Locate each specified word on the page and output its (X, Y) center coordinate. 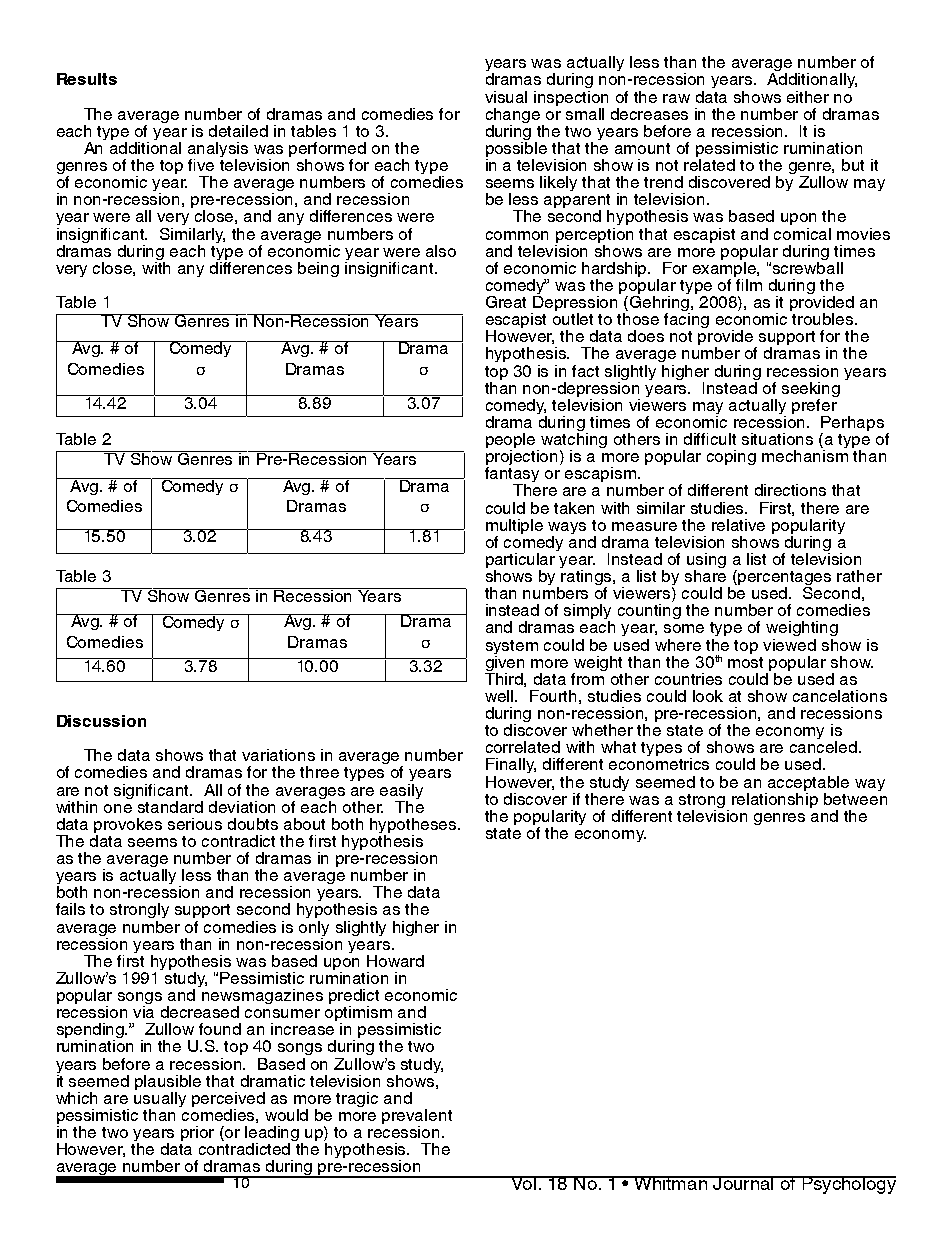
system (512, 648)
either (808, 97)
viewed (789, 645)
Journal (743, 1183)
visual (506, 97)
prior (197, 1133)
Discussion (101, 721)
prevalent (417, 1118)
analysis (218, 151)
